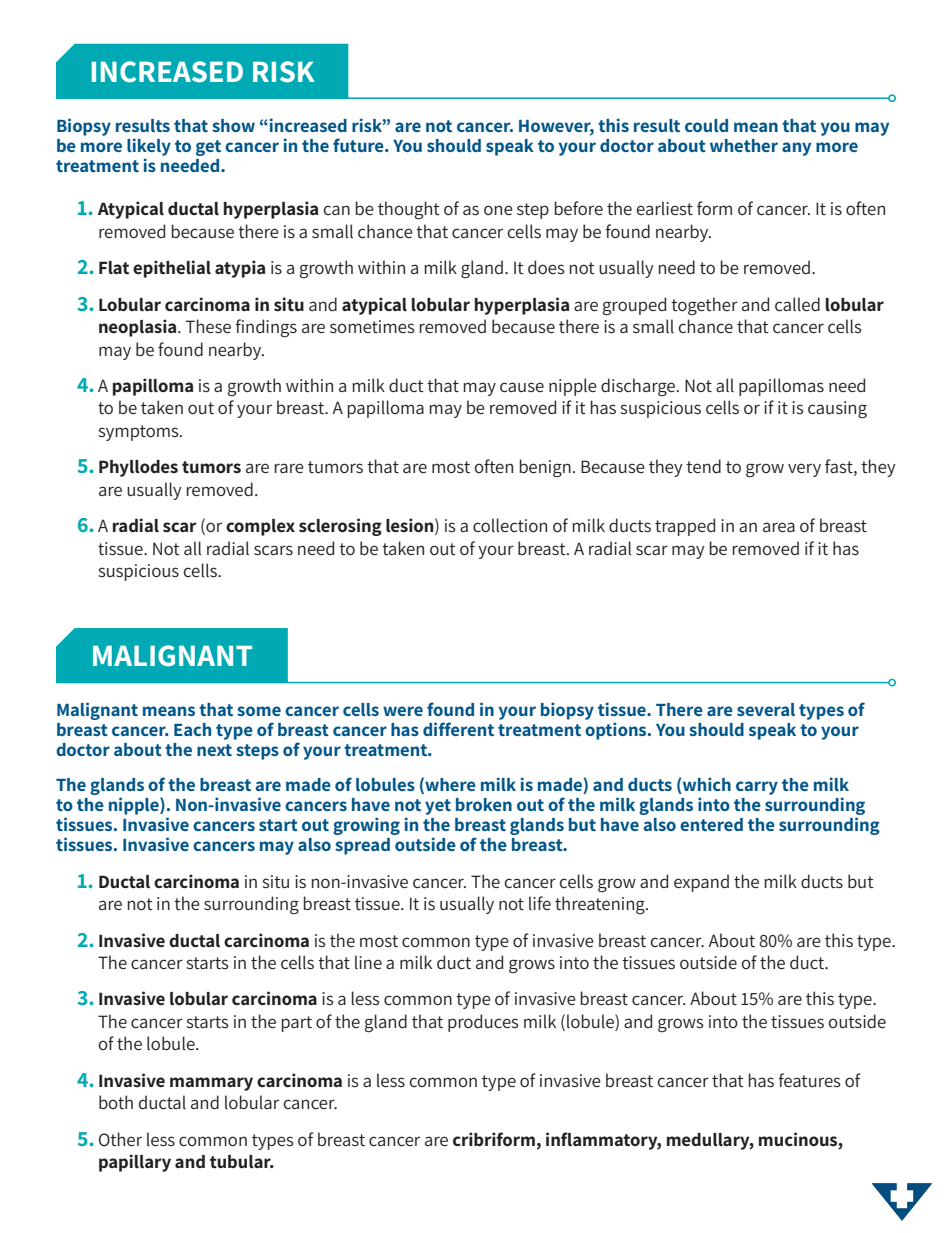  What do you see at coordinates (483, 1023) in the image?
I see `produces` at bounding box center [483, 1023].
